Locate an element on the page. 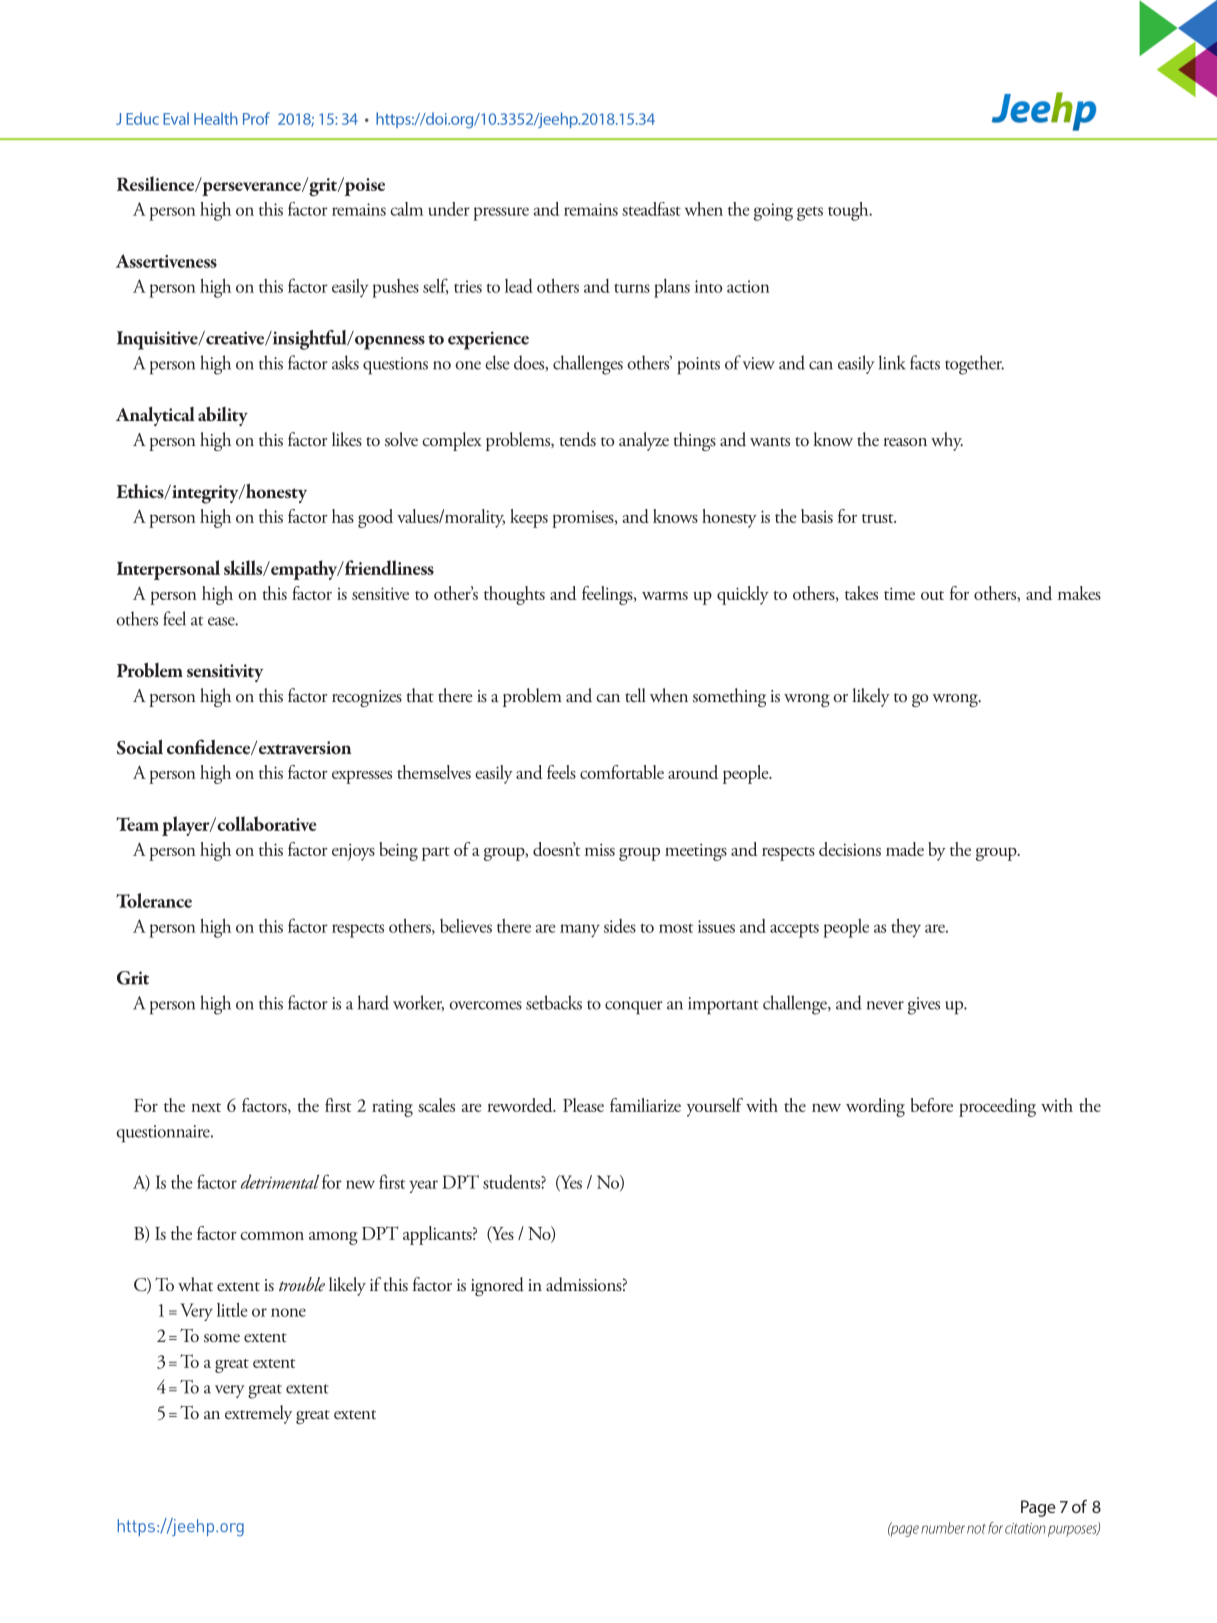 Image resolution: width=1217 pixels, height=1623 pixels. made is located at coordinates (905, 849).
